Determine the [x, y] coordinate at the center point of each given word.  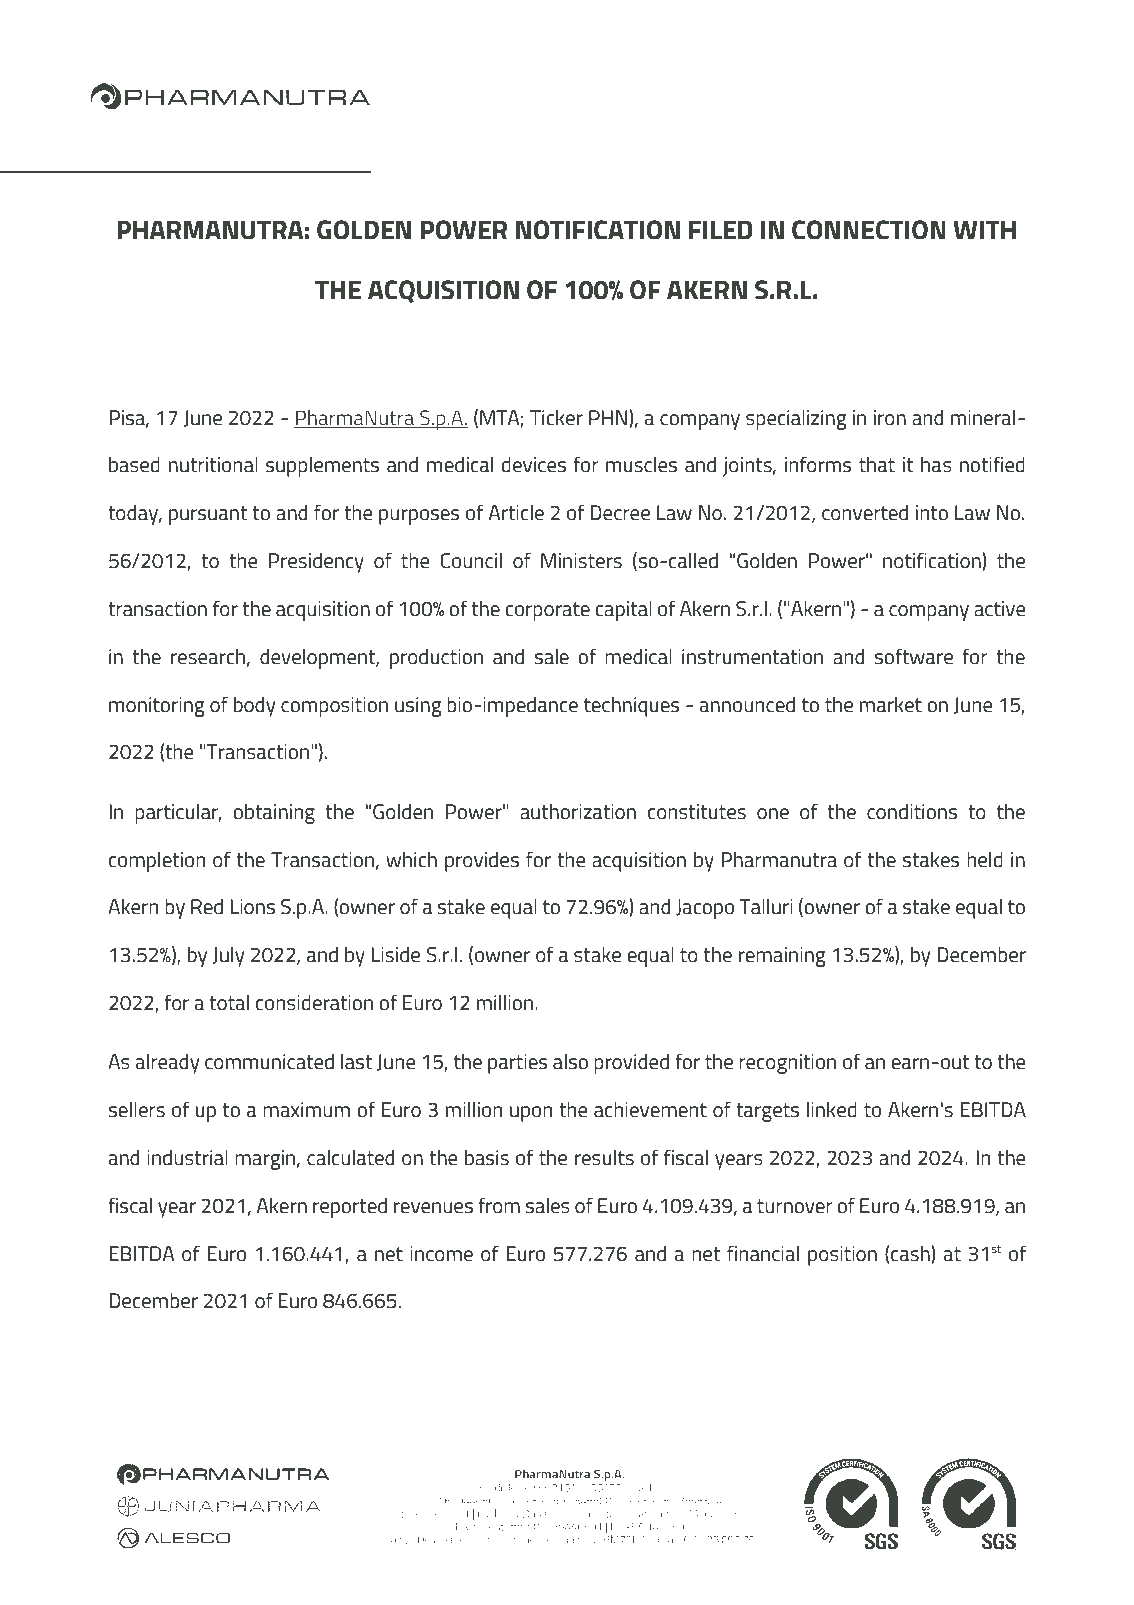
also [570, 1061]
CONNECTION [869, 230]
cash [911, 1254]
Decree [620, 512]
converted [865, 513]
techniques [631, 707]
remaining [782, 957]
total [229, 1003]
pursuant [208, 515]
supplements [322, 467]
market [891, 705]
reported [350, 1208]
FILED [721, 229]
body [254, 707]
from [499, 1205]
